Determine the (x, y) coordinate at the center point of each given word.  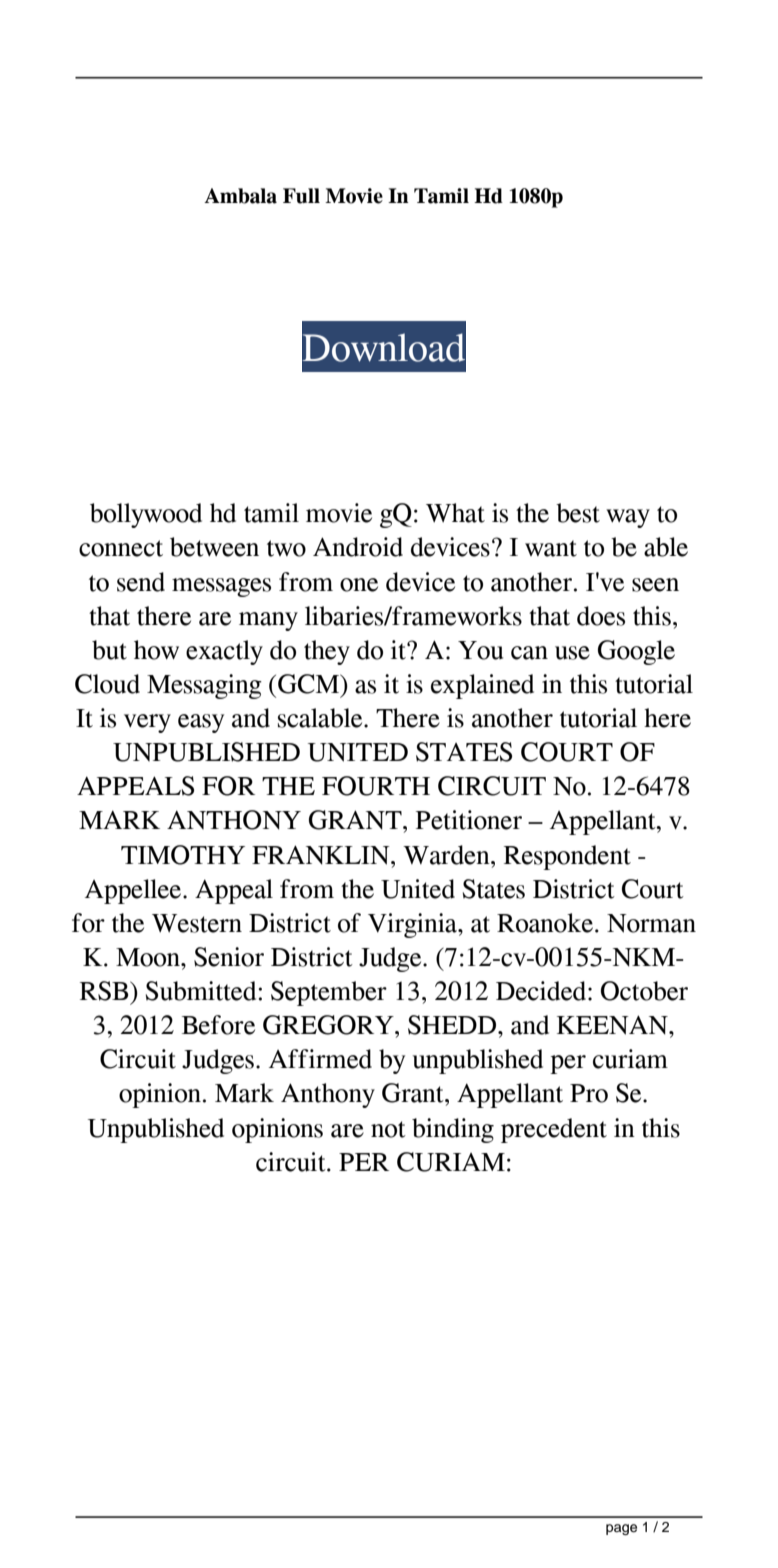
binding (453, 1130)
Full (301, 196)
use (572, 653)
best (578, 513)
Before (218, 1025)
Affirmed (320, 1059)
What (455, 513)
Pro (589, 1093)
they (327, 652)
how (156, 650)
